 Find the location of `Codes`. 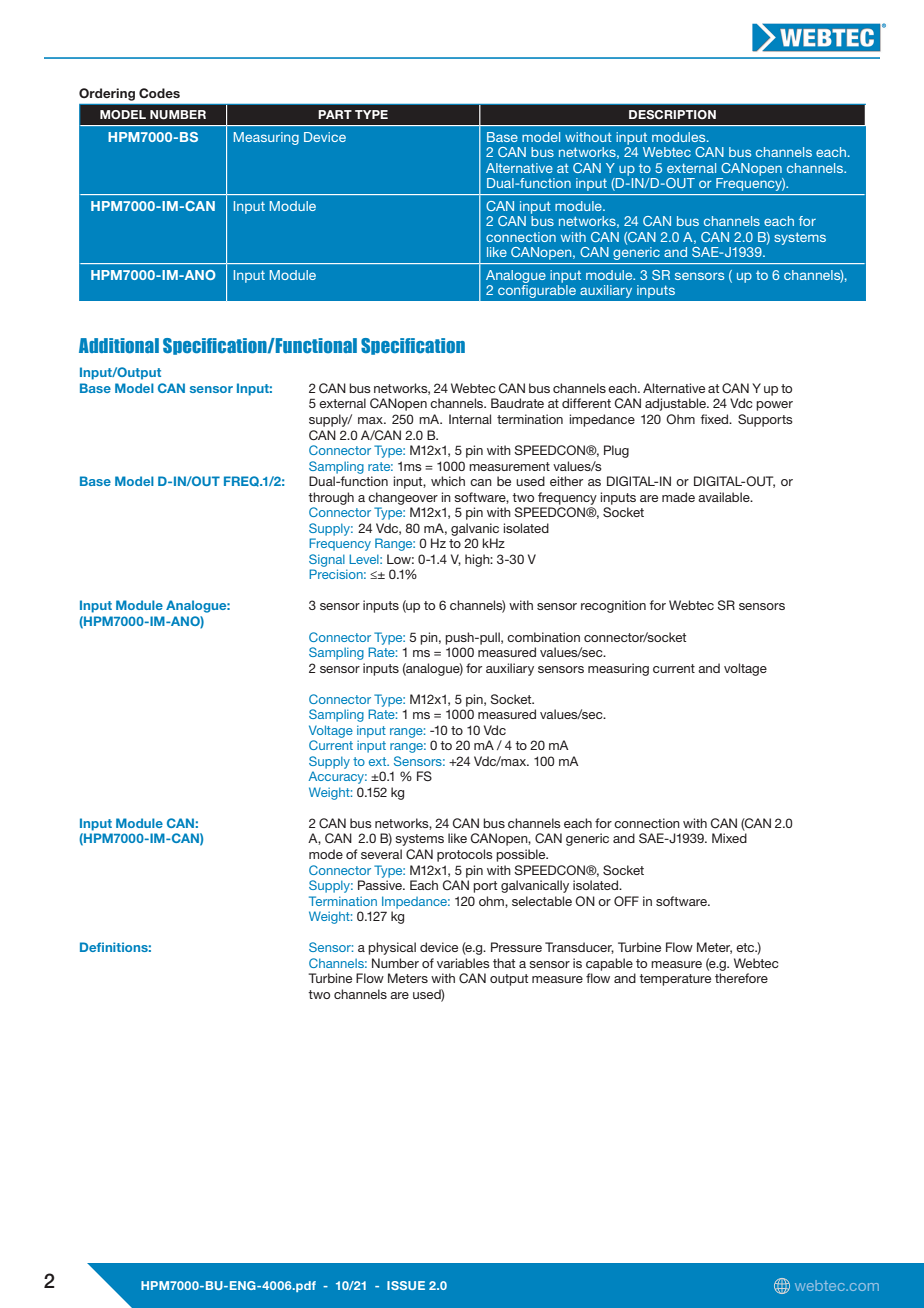

Codes is located at coordinates (159, 93).
